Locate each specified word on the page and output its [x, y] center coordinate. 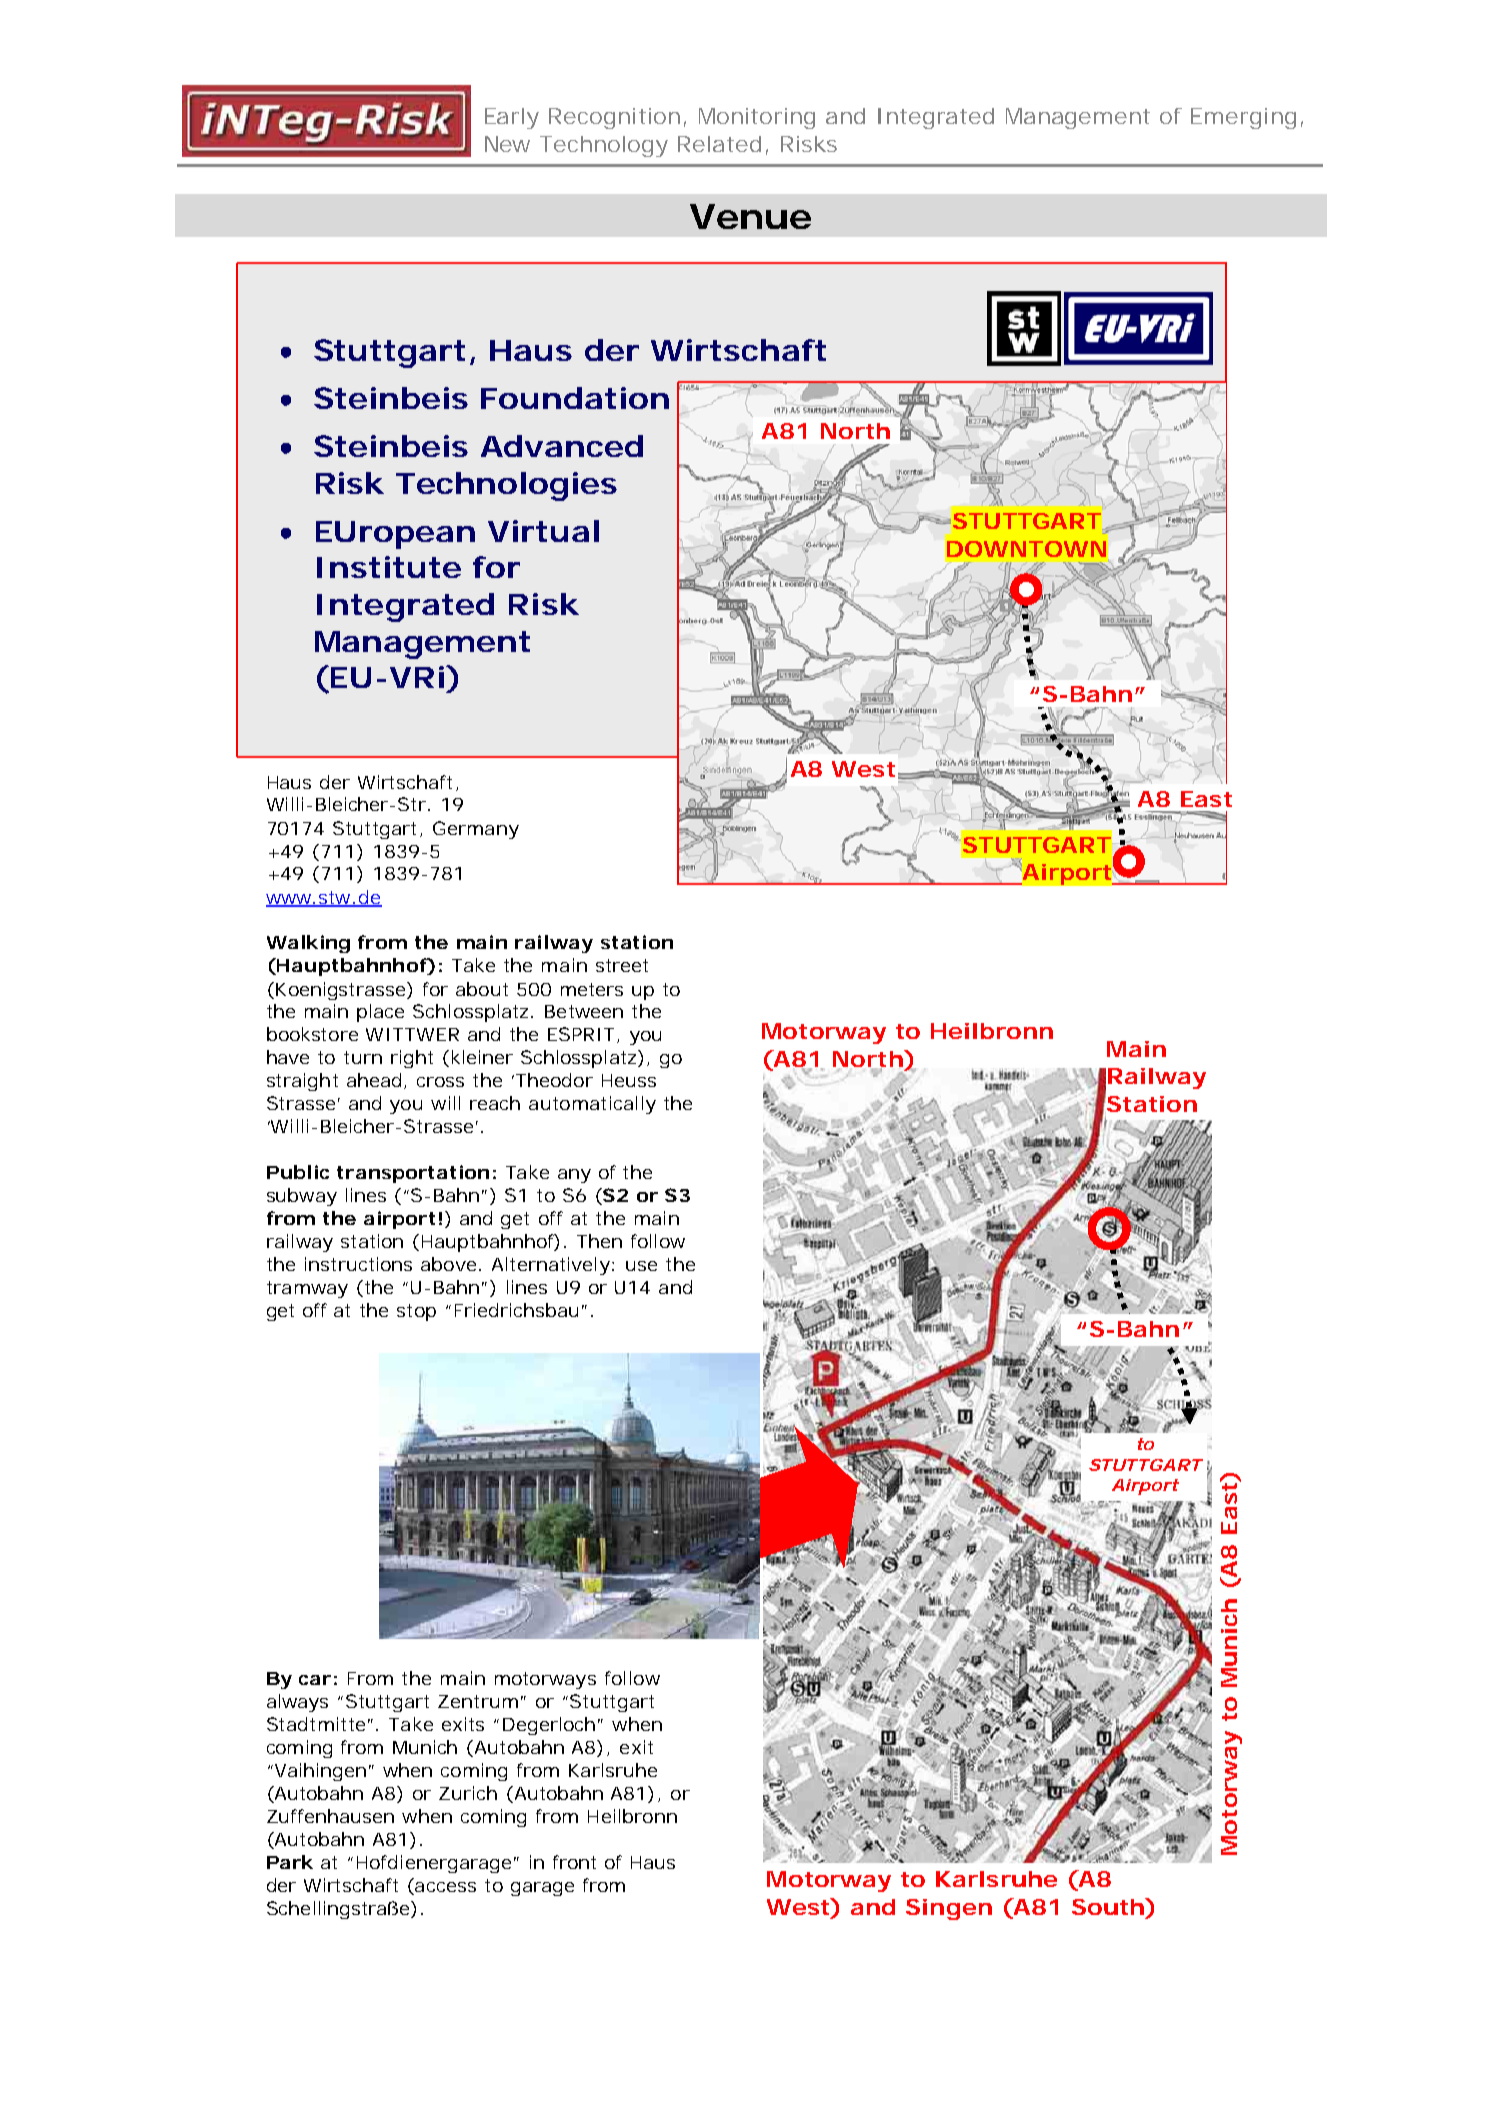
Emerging [1243, 118]
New [507, 144]
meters [592, 989]
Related [719, 144]
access [445, 1887]
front [574, 1862]
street [622, 965]
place [380, 1013]
